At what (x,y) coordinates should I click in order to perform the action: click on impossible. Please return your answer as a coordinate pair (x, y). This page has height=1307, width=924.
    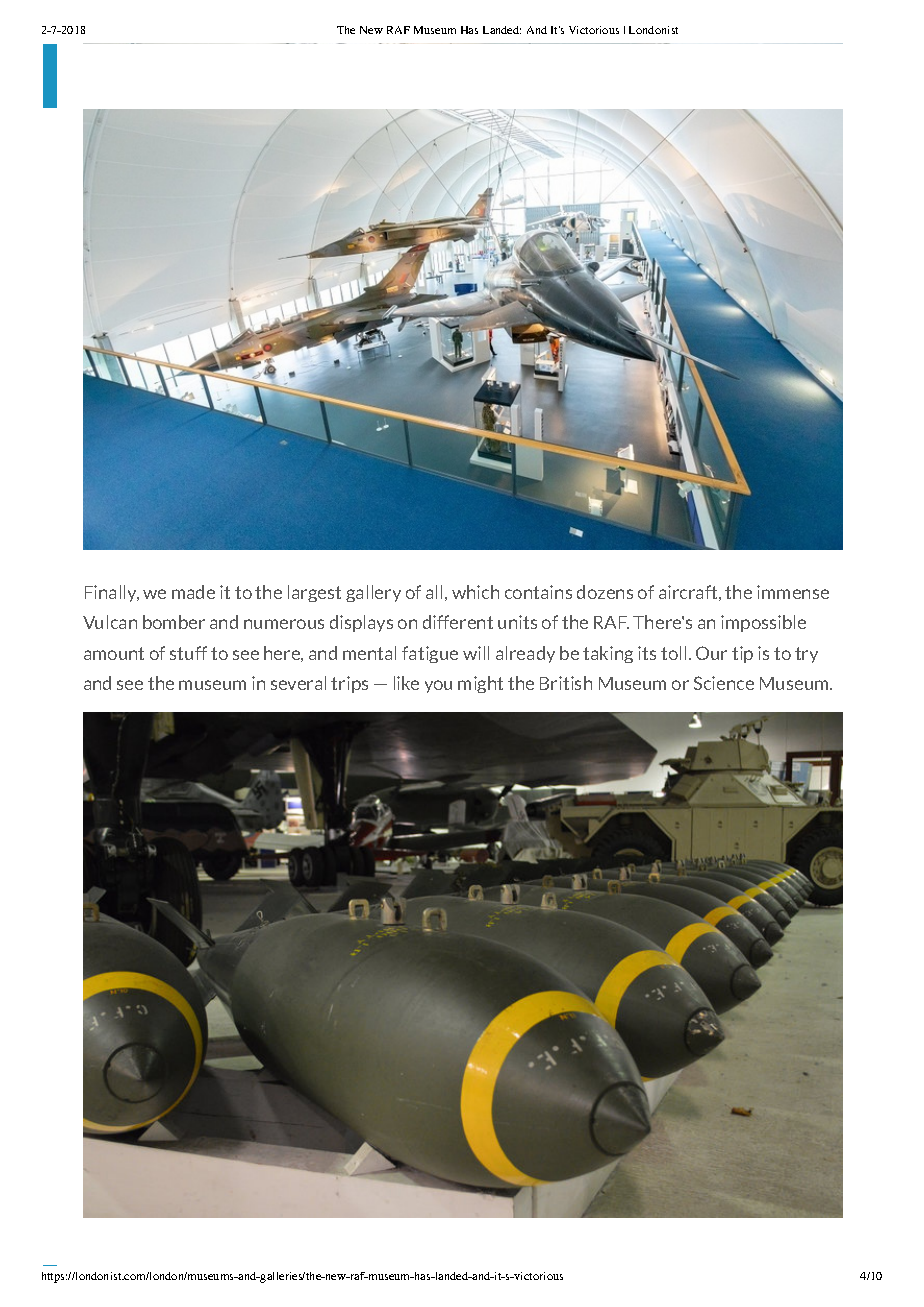
    Looking at the image, I should click on (763, 623).
